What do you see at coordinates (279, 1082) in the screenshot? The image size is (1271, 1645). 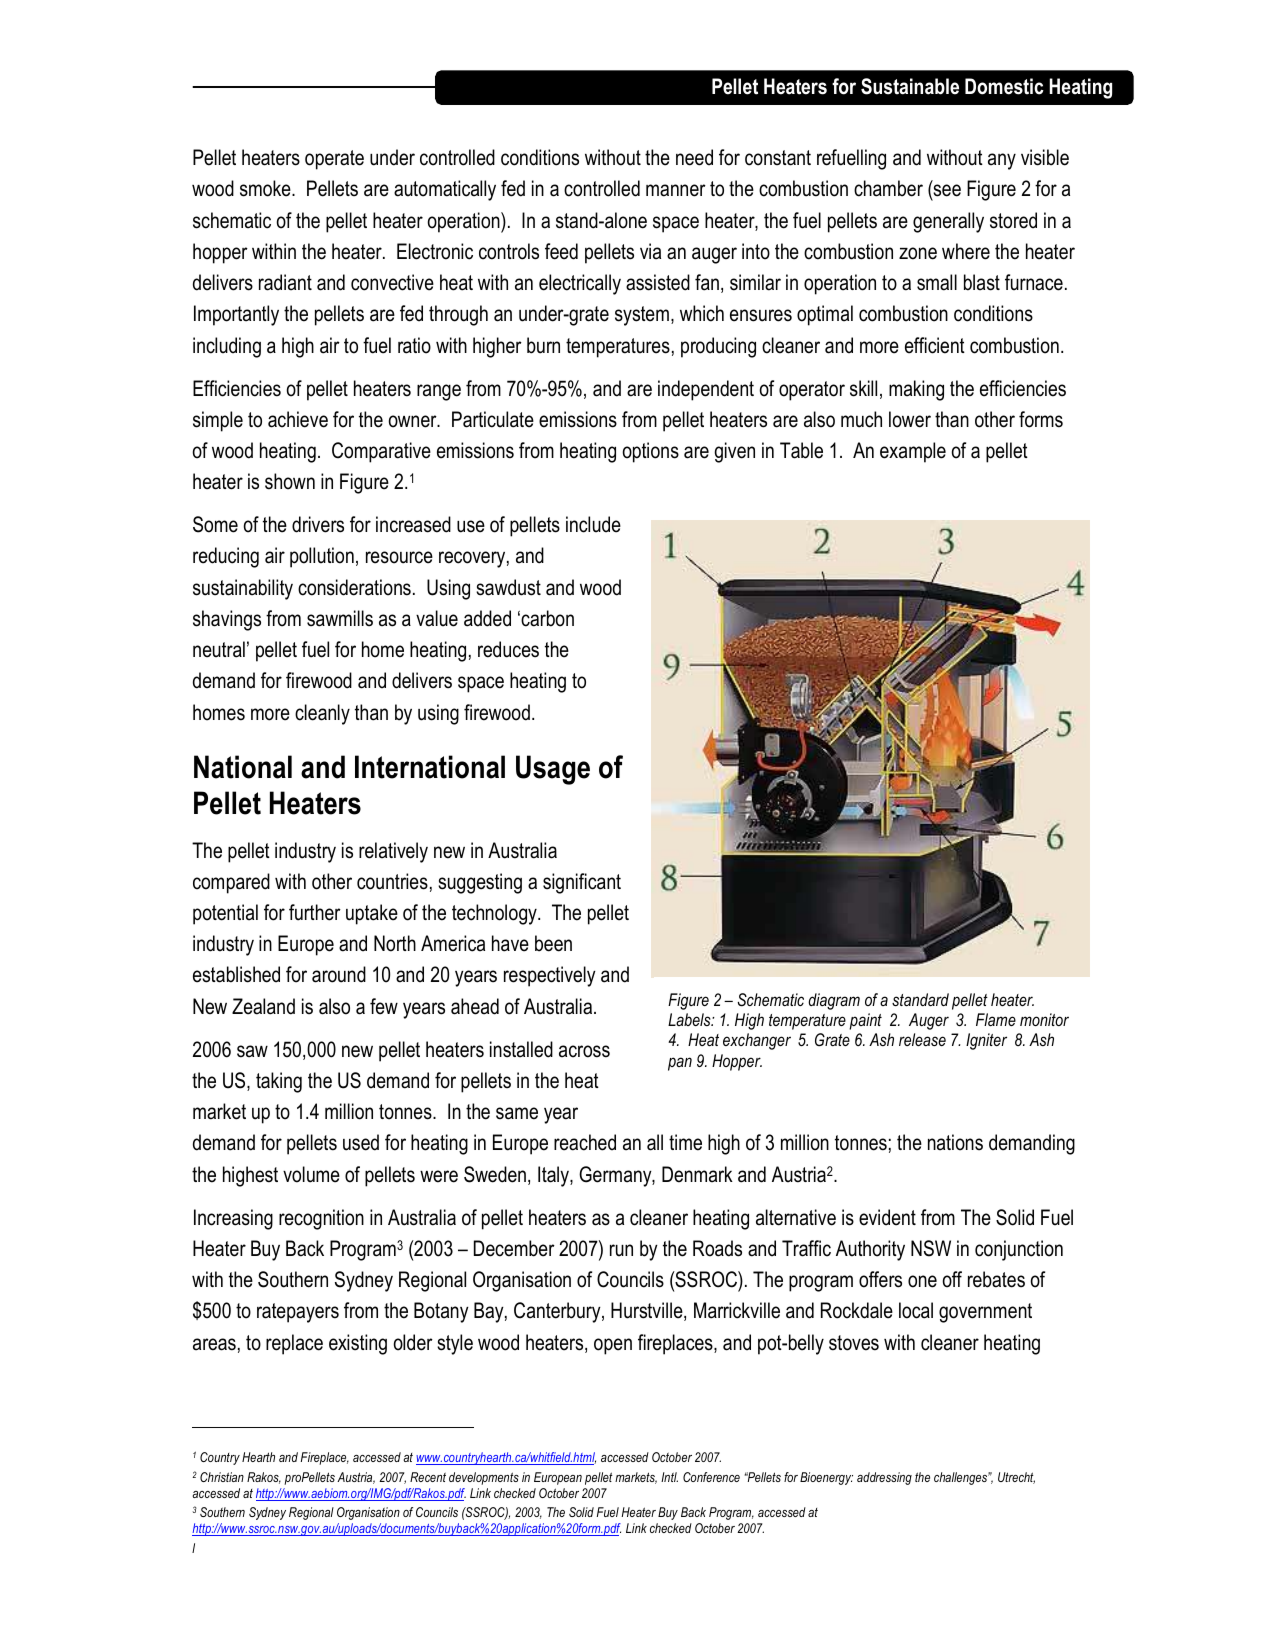 I see `taking` at bounding box center [279, 1082].
